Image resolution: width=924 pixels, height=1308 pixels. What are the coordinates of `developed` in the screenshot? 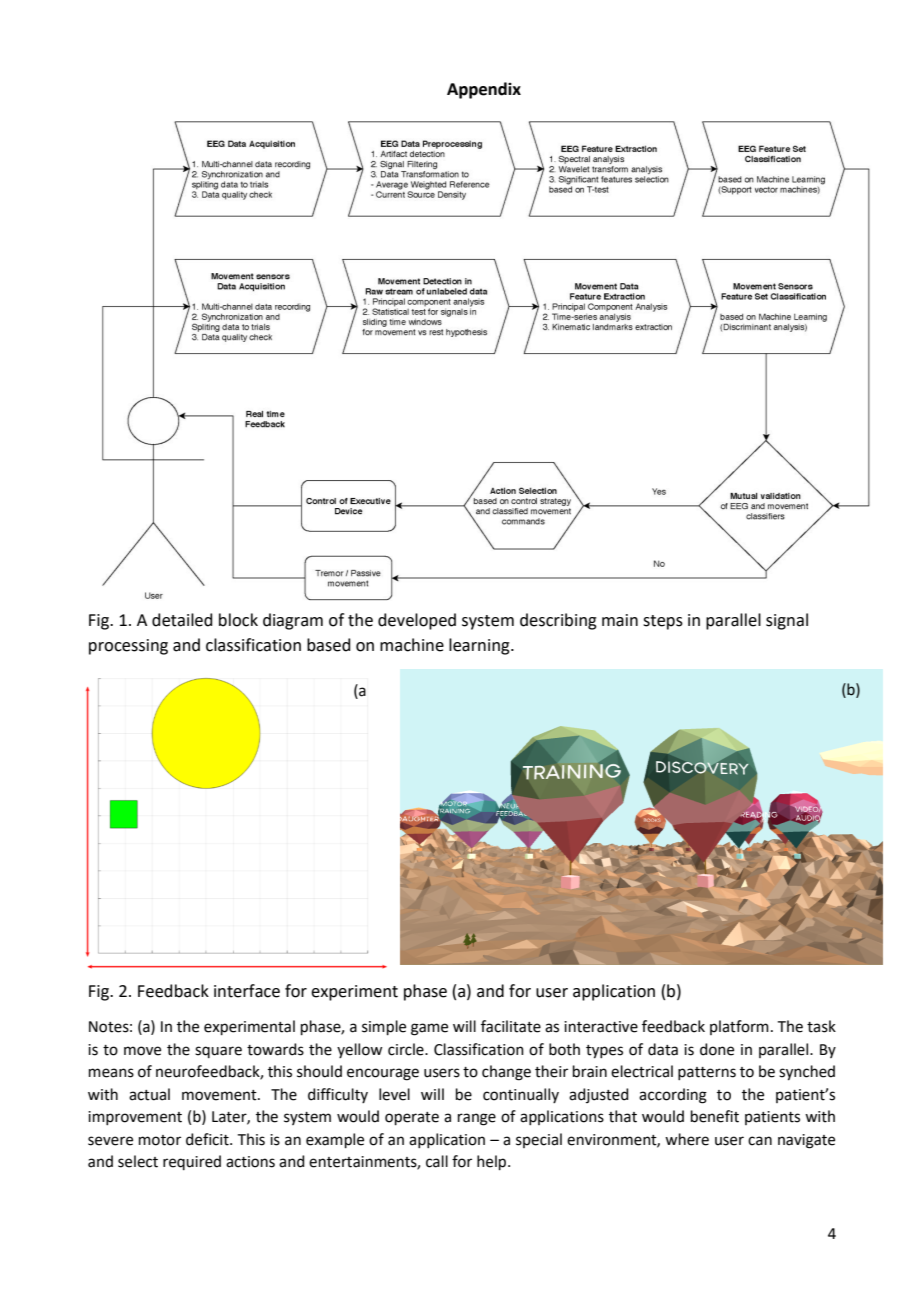 It's located at (417, 621).
